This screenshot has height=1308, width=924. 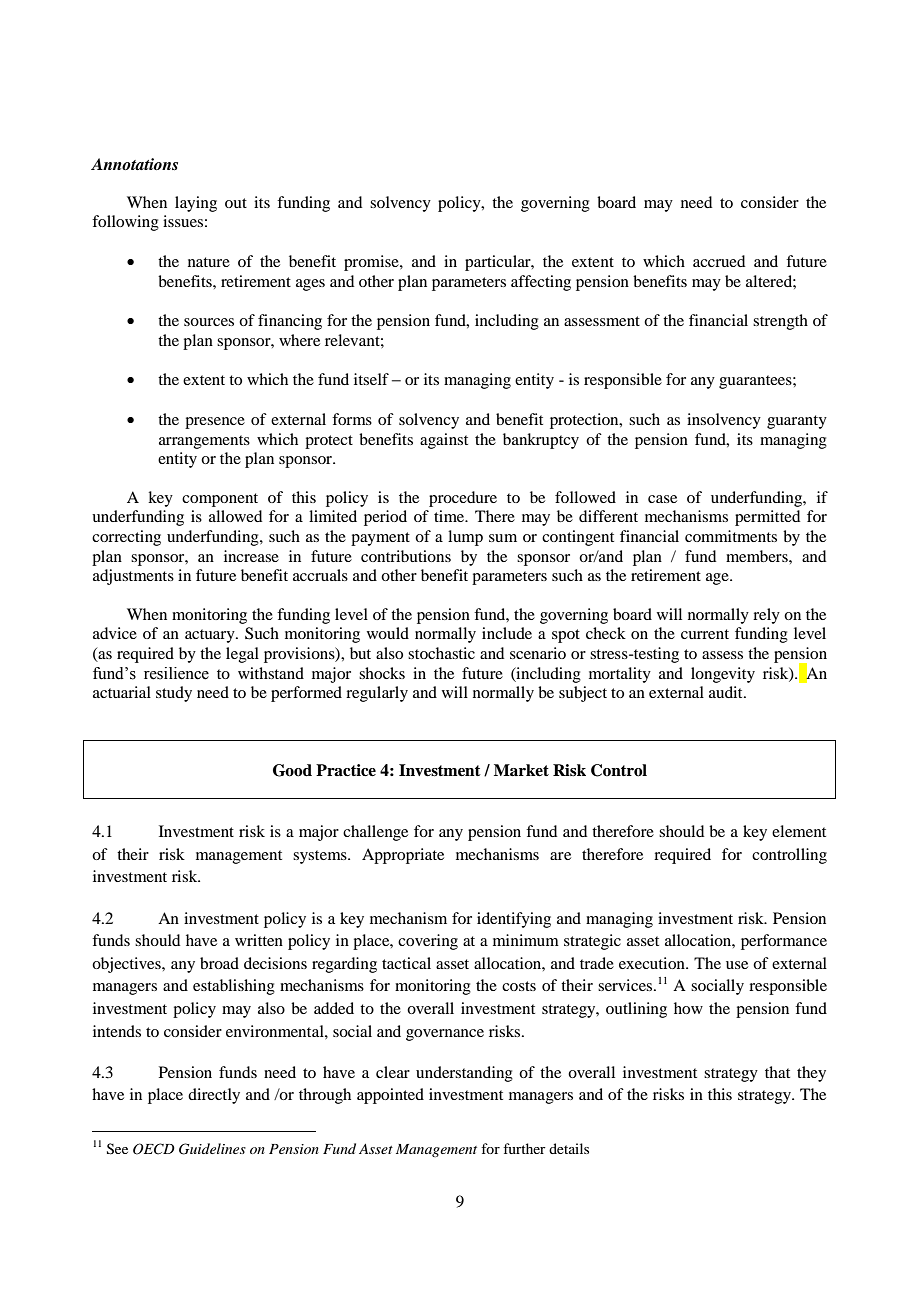 I want to click on Market, so click(x=521, y=770).
